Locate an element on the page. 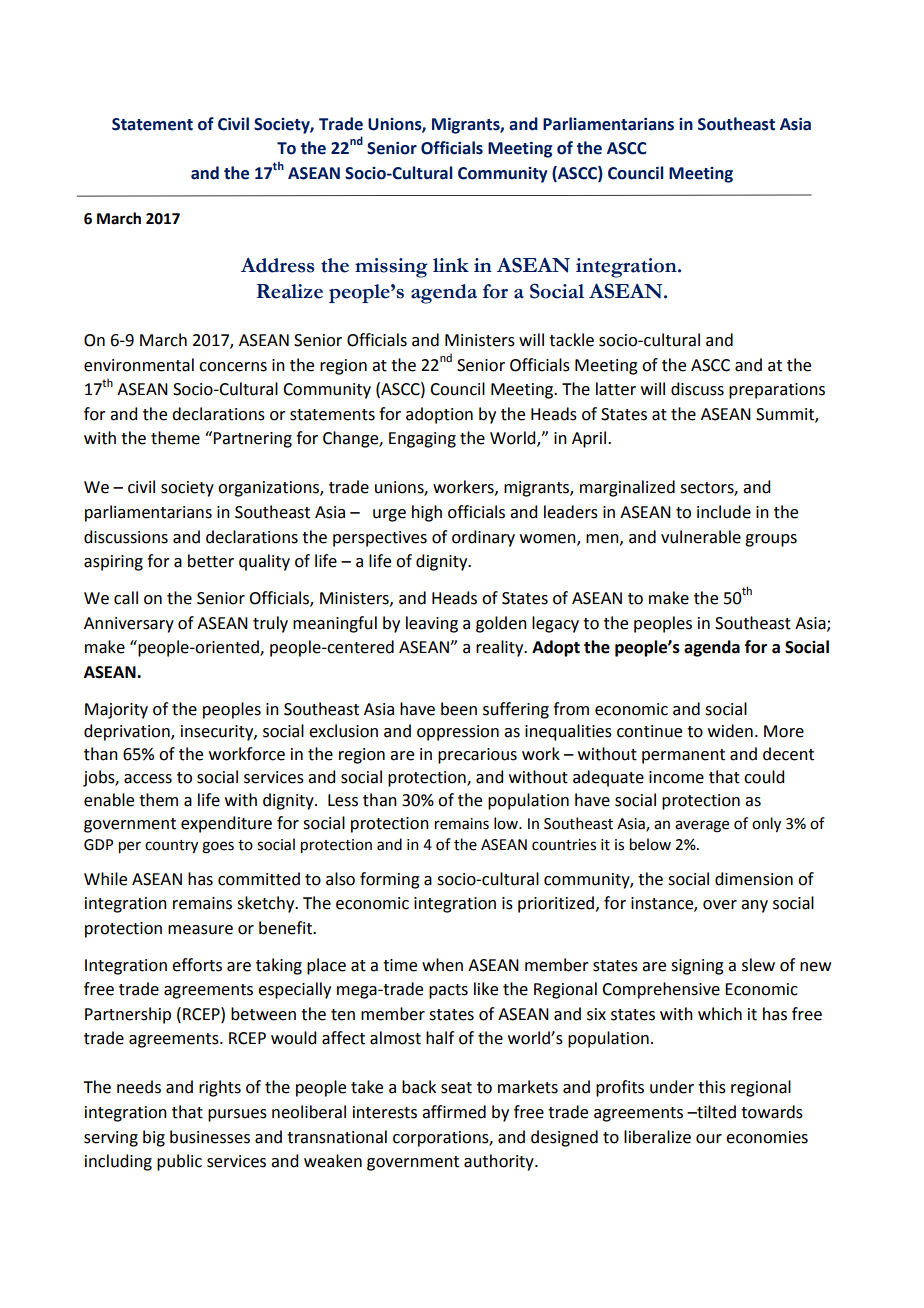 This image has height=1308, width=924. link is located at coordinates (451, 265).
